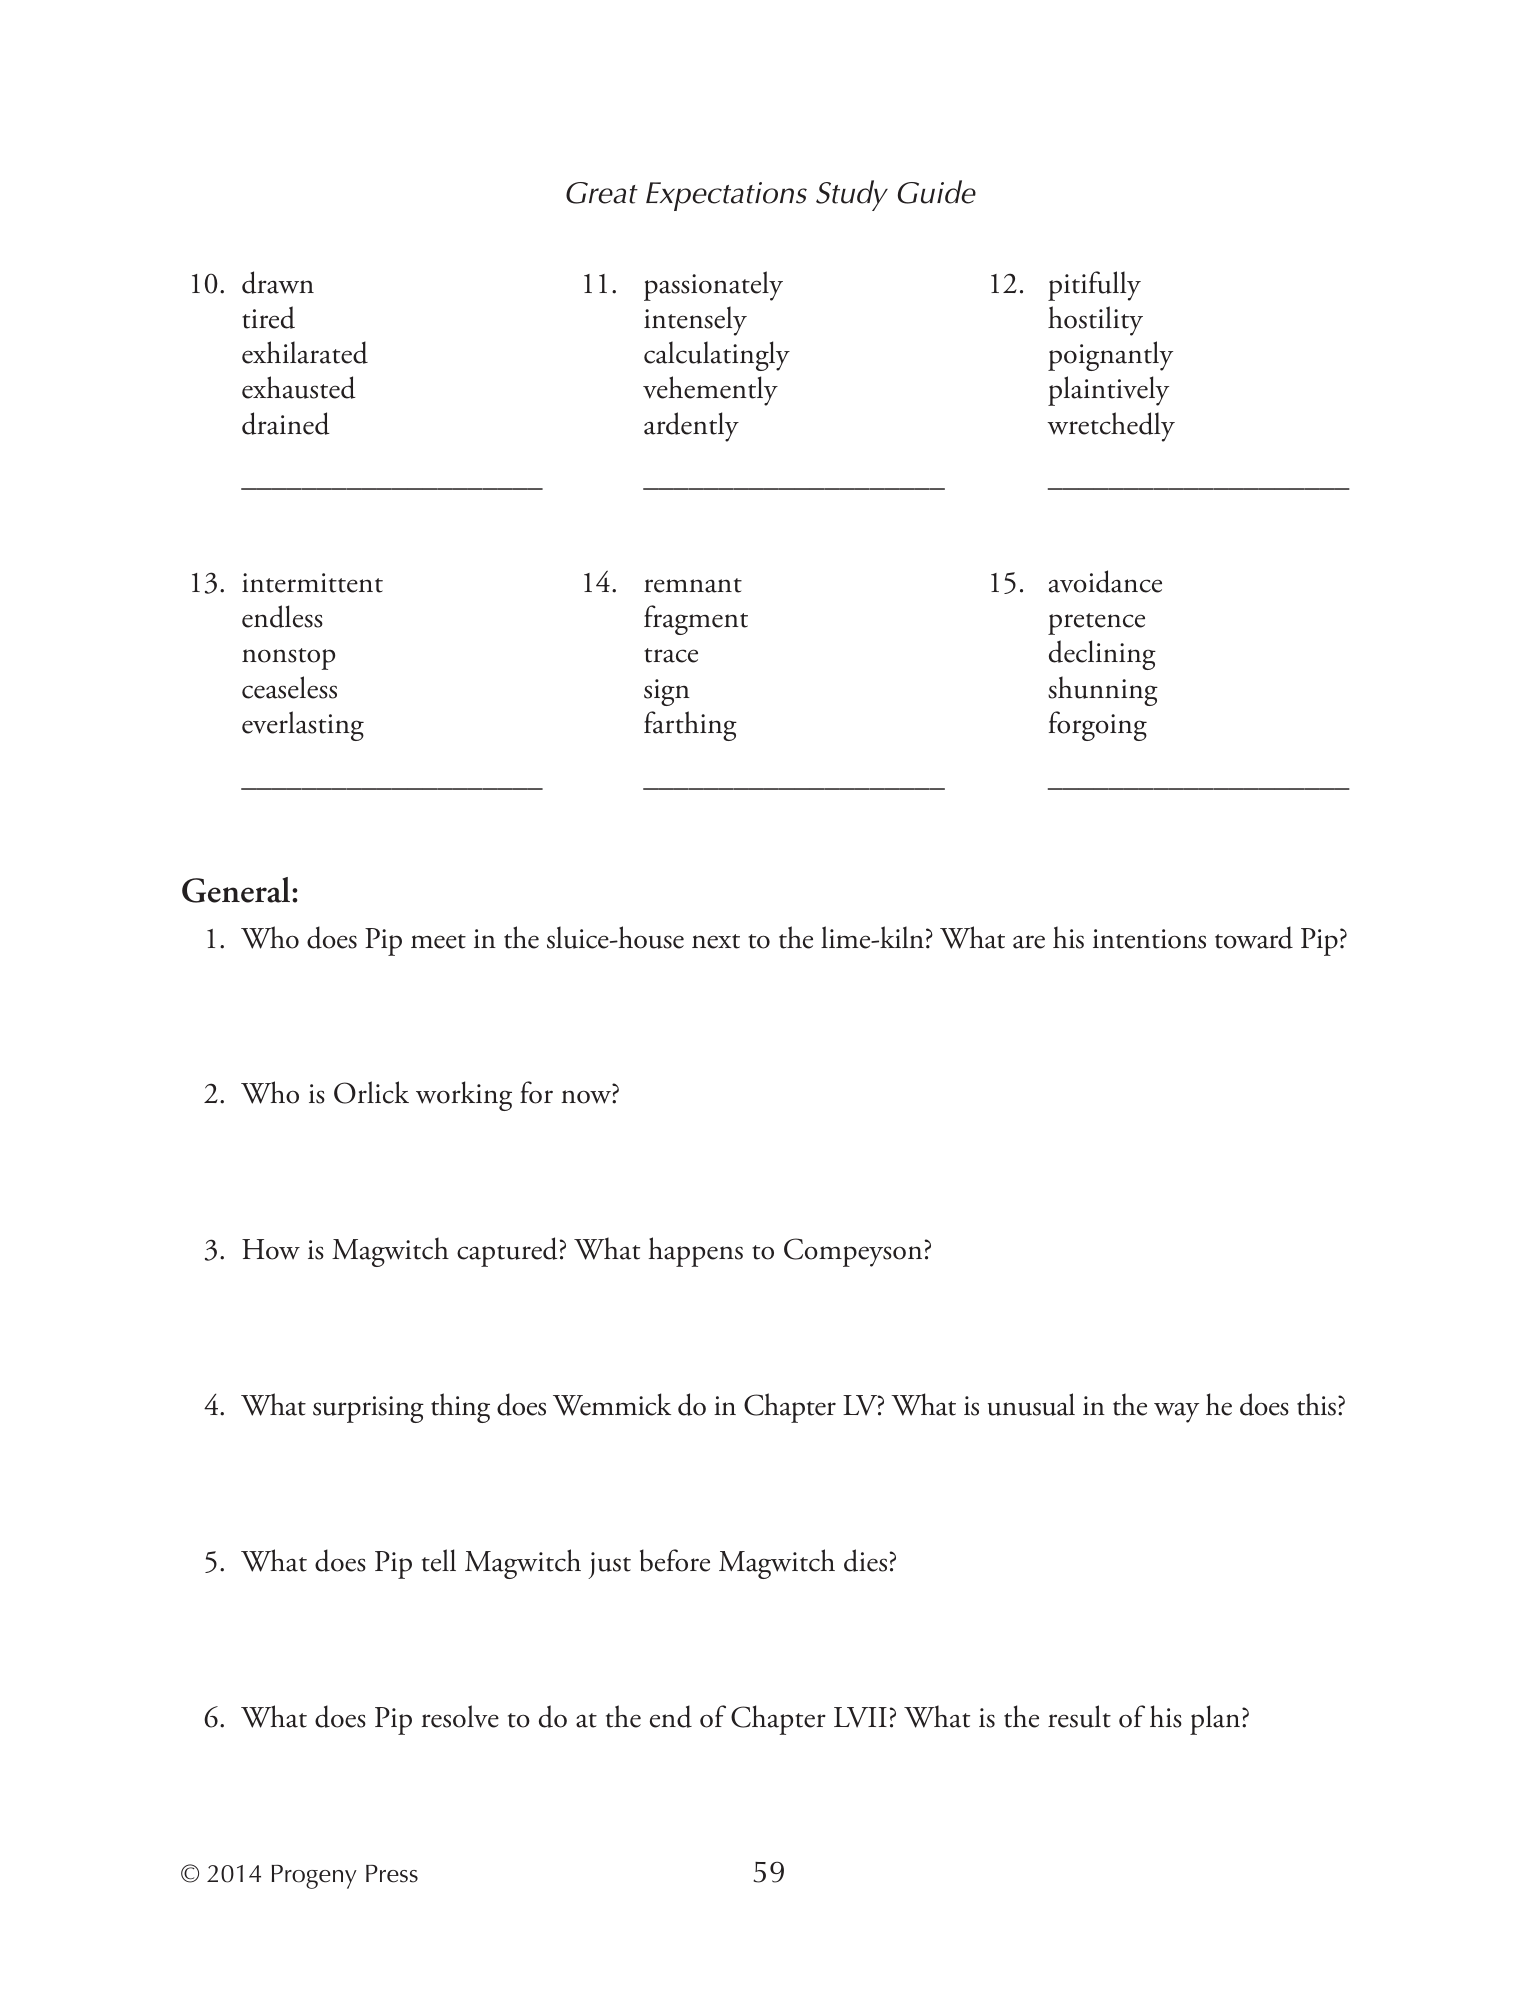 This document has height=1991, width=1538. Describe the element at coordinates (392, 1874) in the document. I see `Press` at that location.
